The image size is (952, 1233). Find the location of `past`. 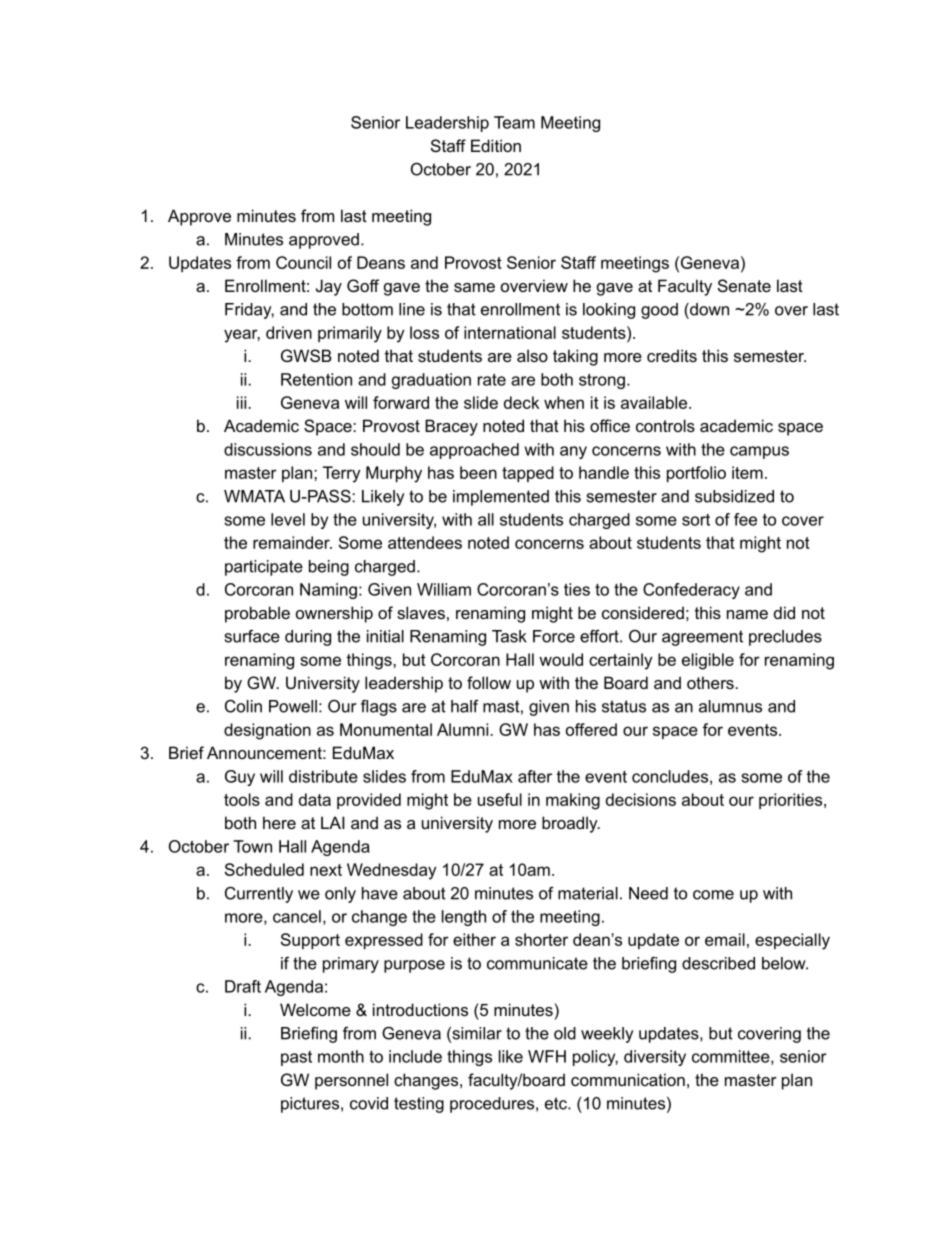

past is located at coordinates (296, 1058).
